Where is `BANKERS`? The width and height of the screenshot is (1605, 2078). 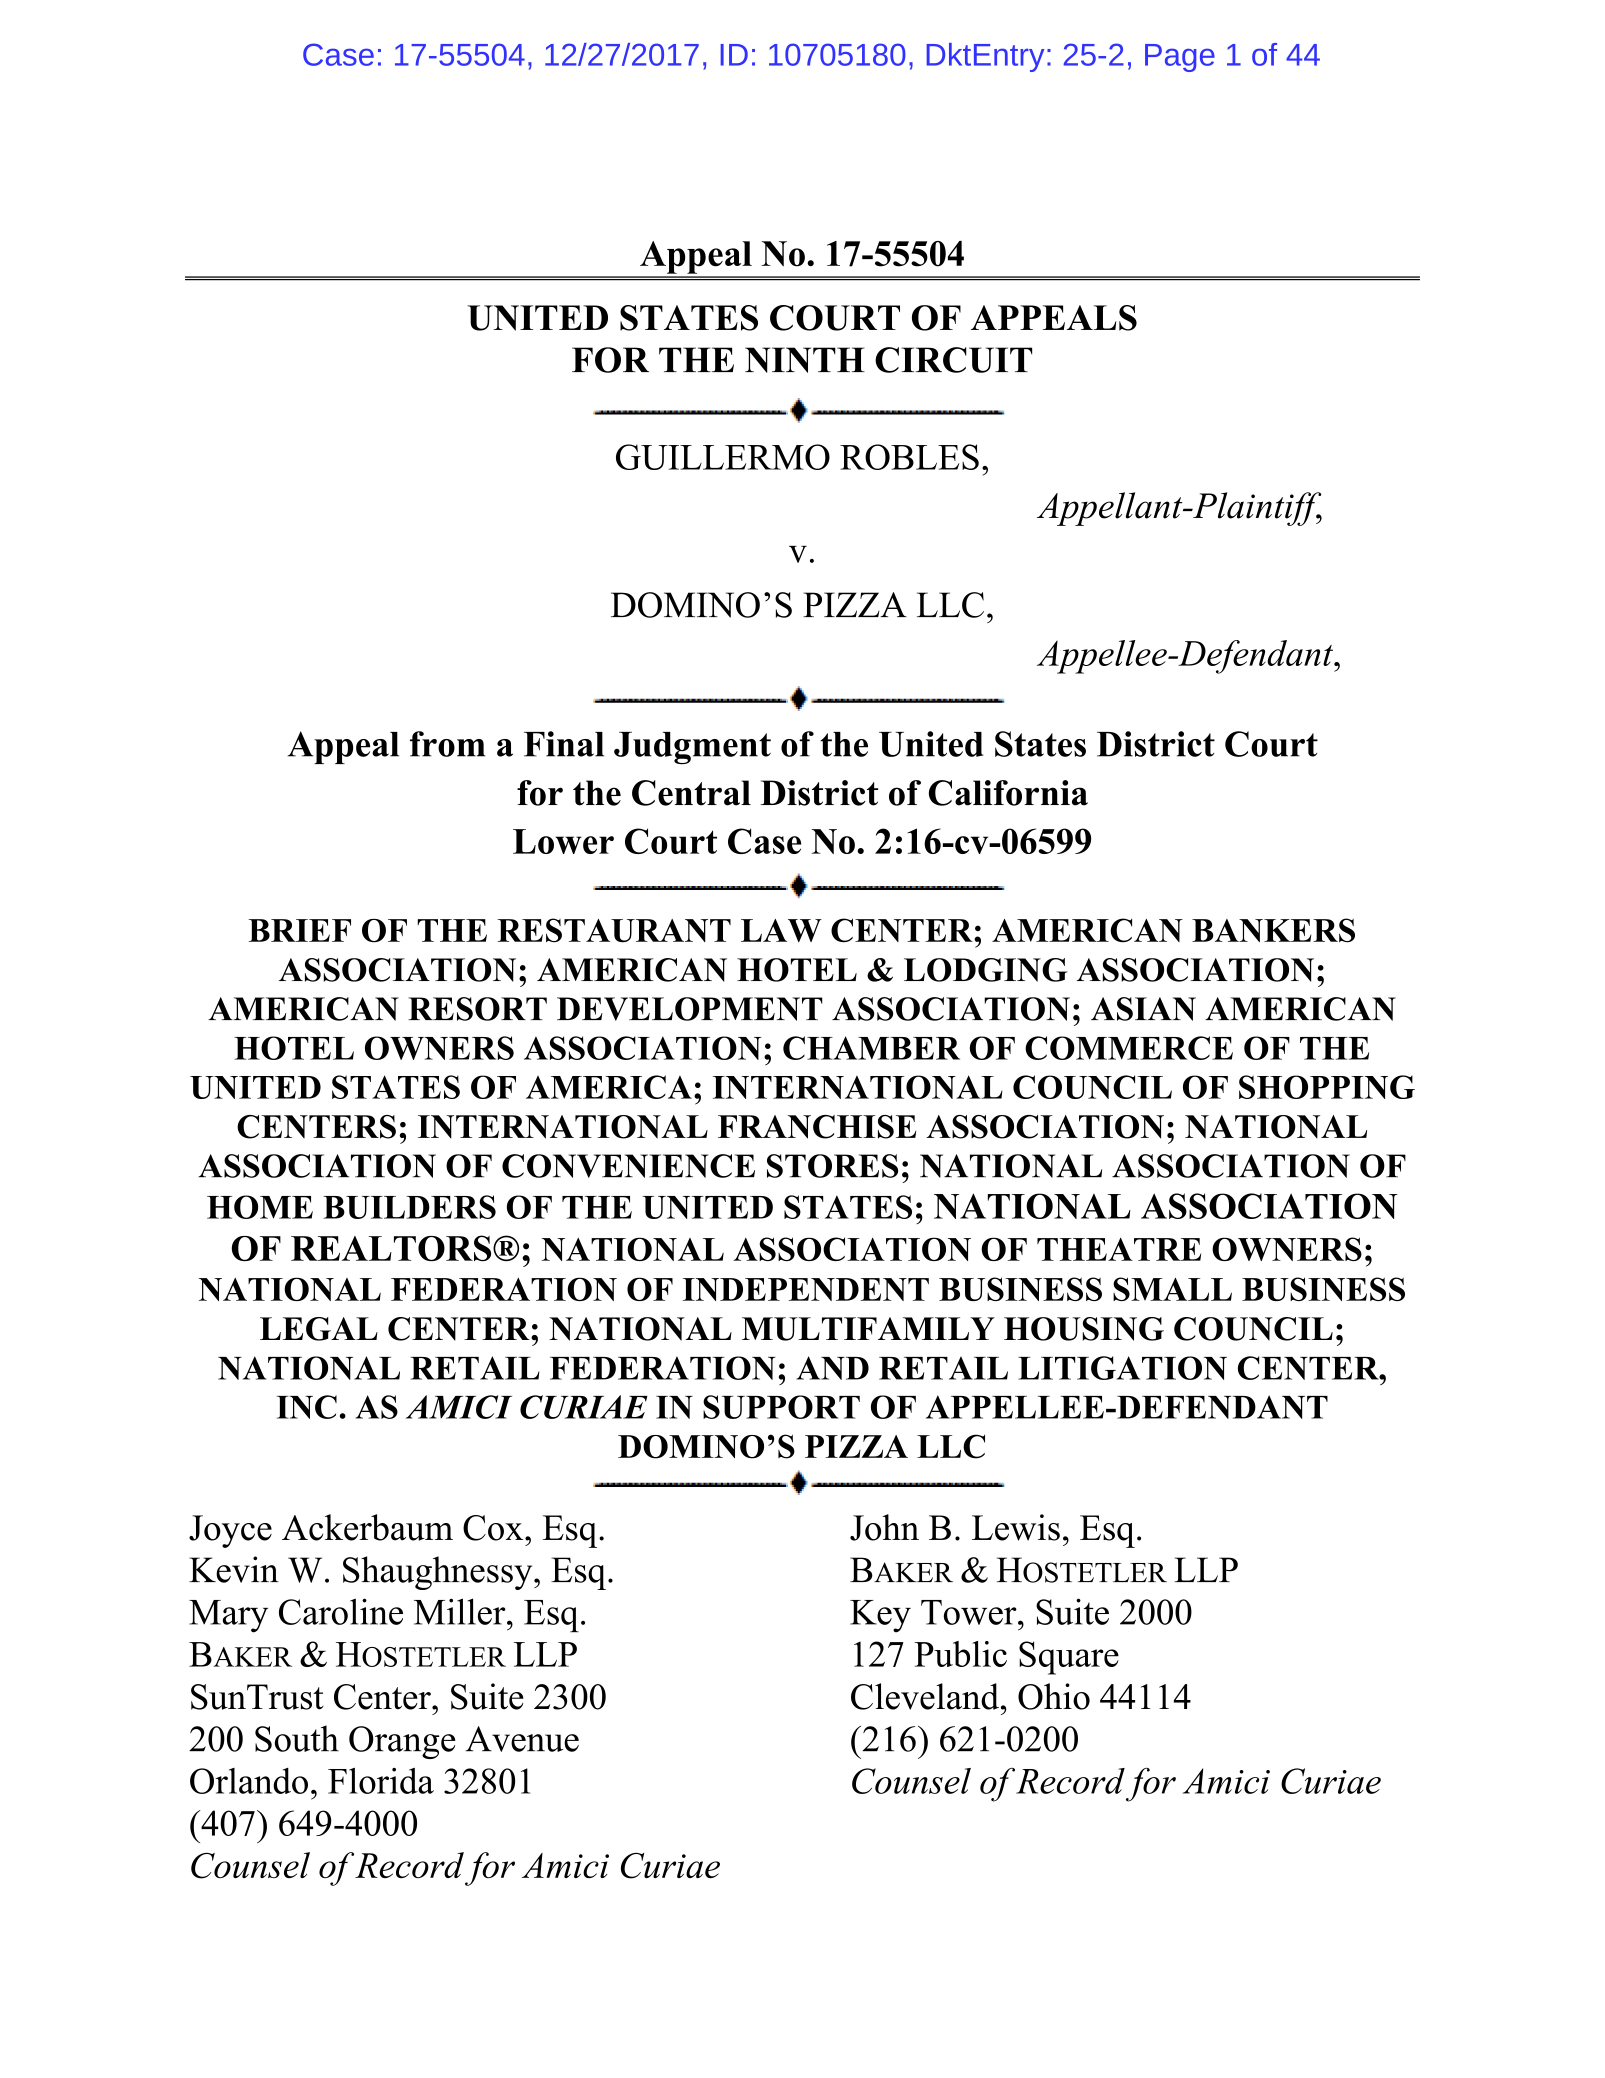 BANKERS is located at coordinates (1273, 930).
